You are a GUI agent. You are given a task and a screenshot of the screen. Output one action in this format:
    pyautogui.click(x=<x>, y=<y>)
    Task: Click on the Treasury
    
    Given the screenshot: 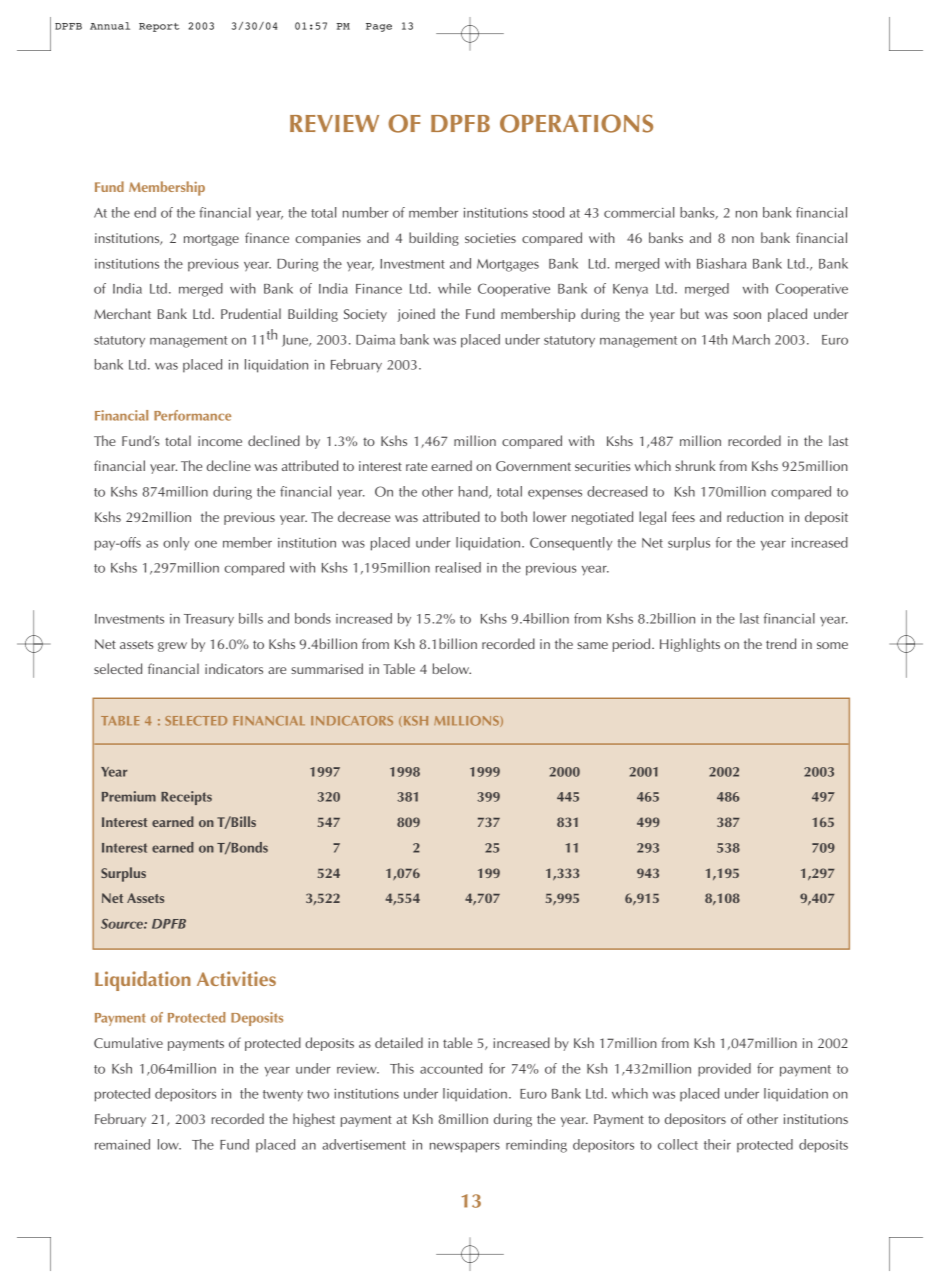 What is the action you would take?
    pyautogui.click(x=209, y=620)
